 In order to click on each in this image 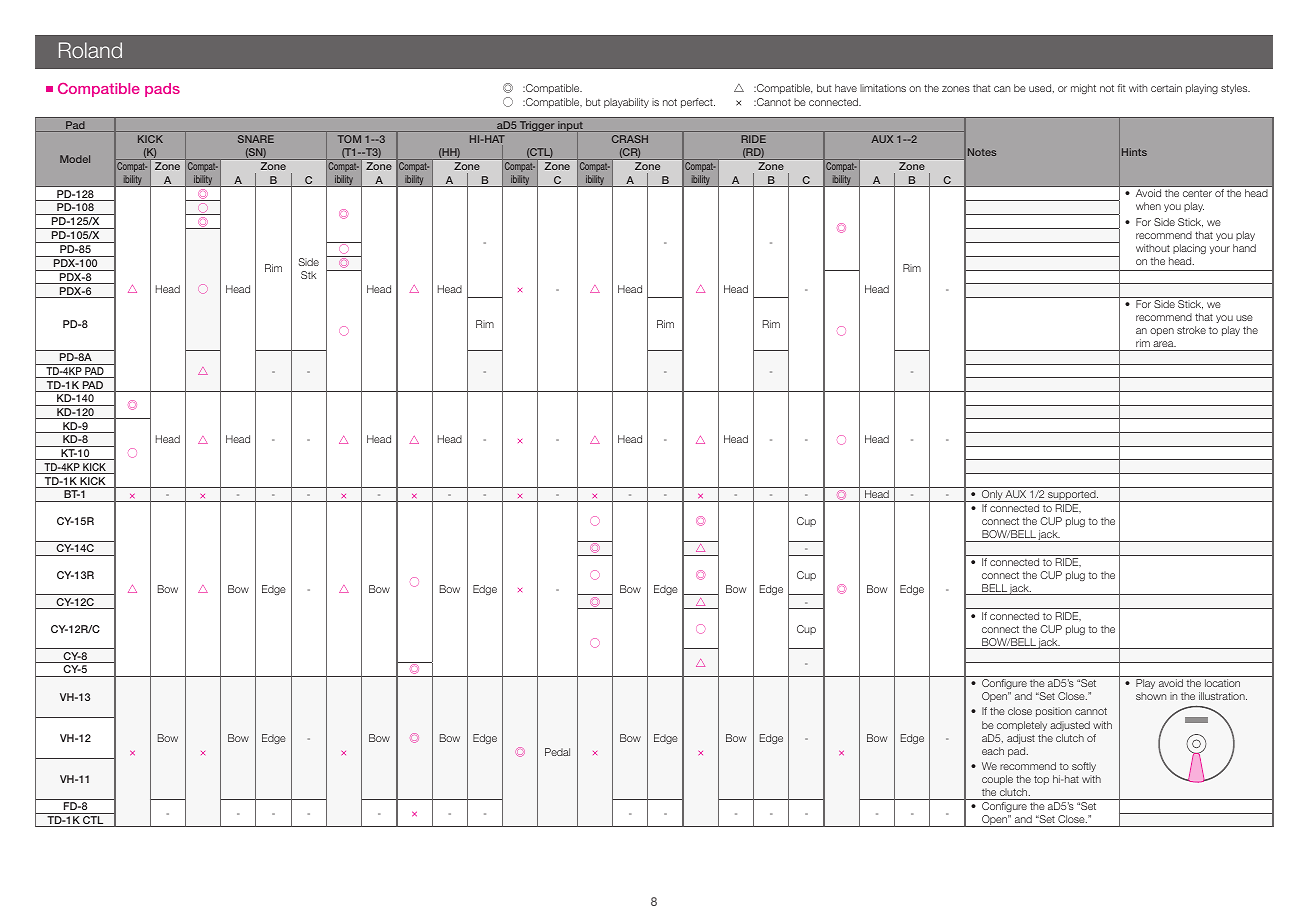, I will do `click(993, 751)`.
